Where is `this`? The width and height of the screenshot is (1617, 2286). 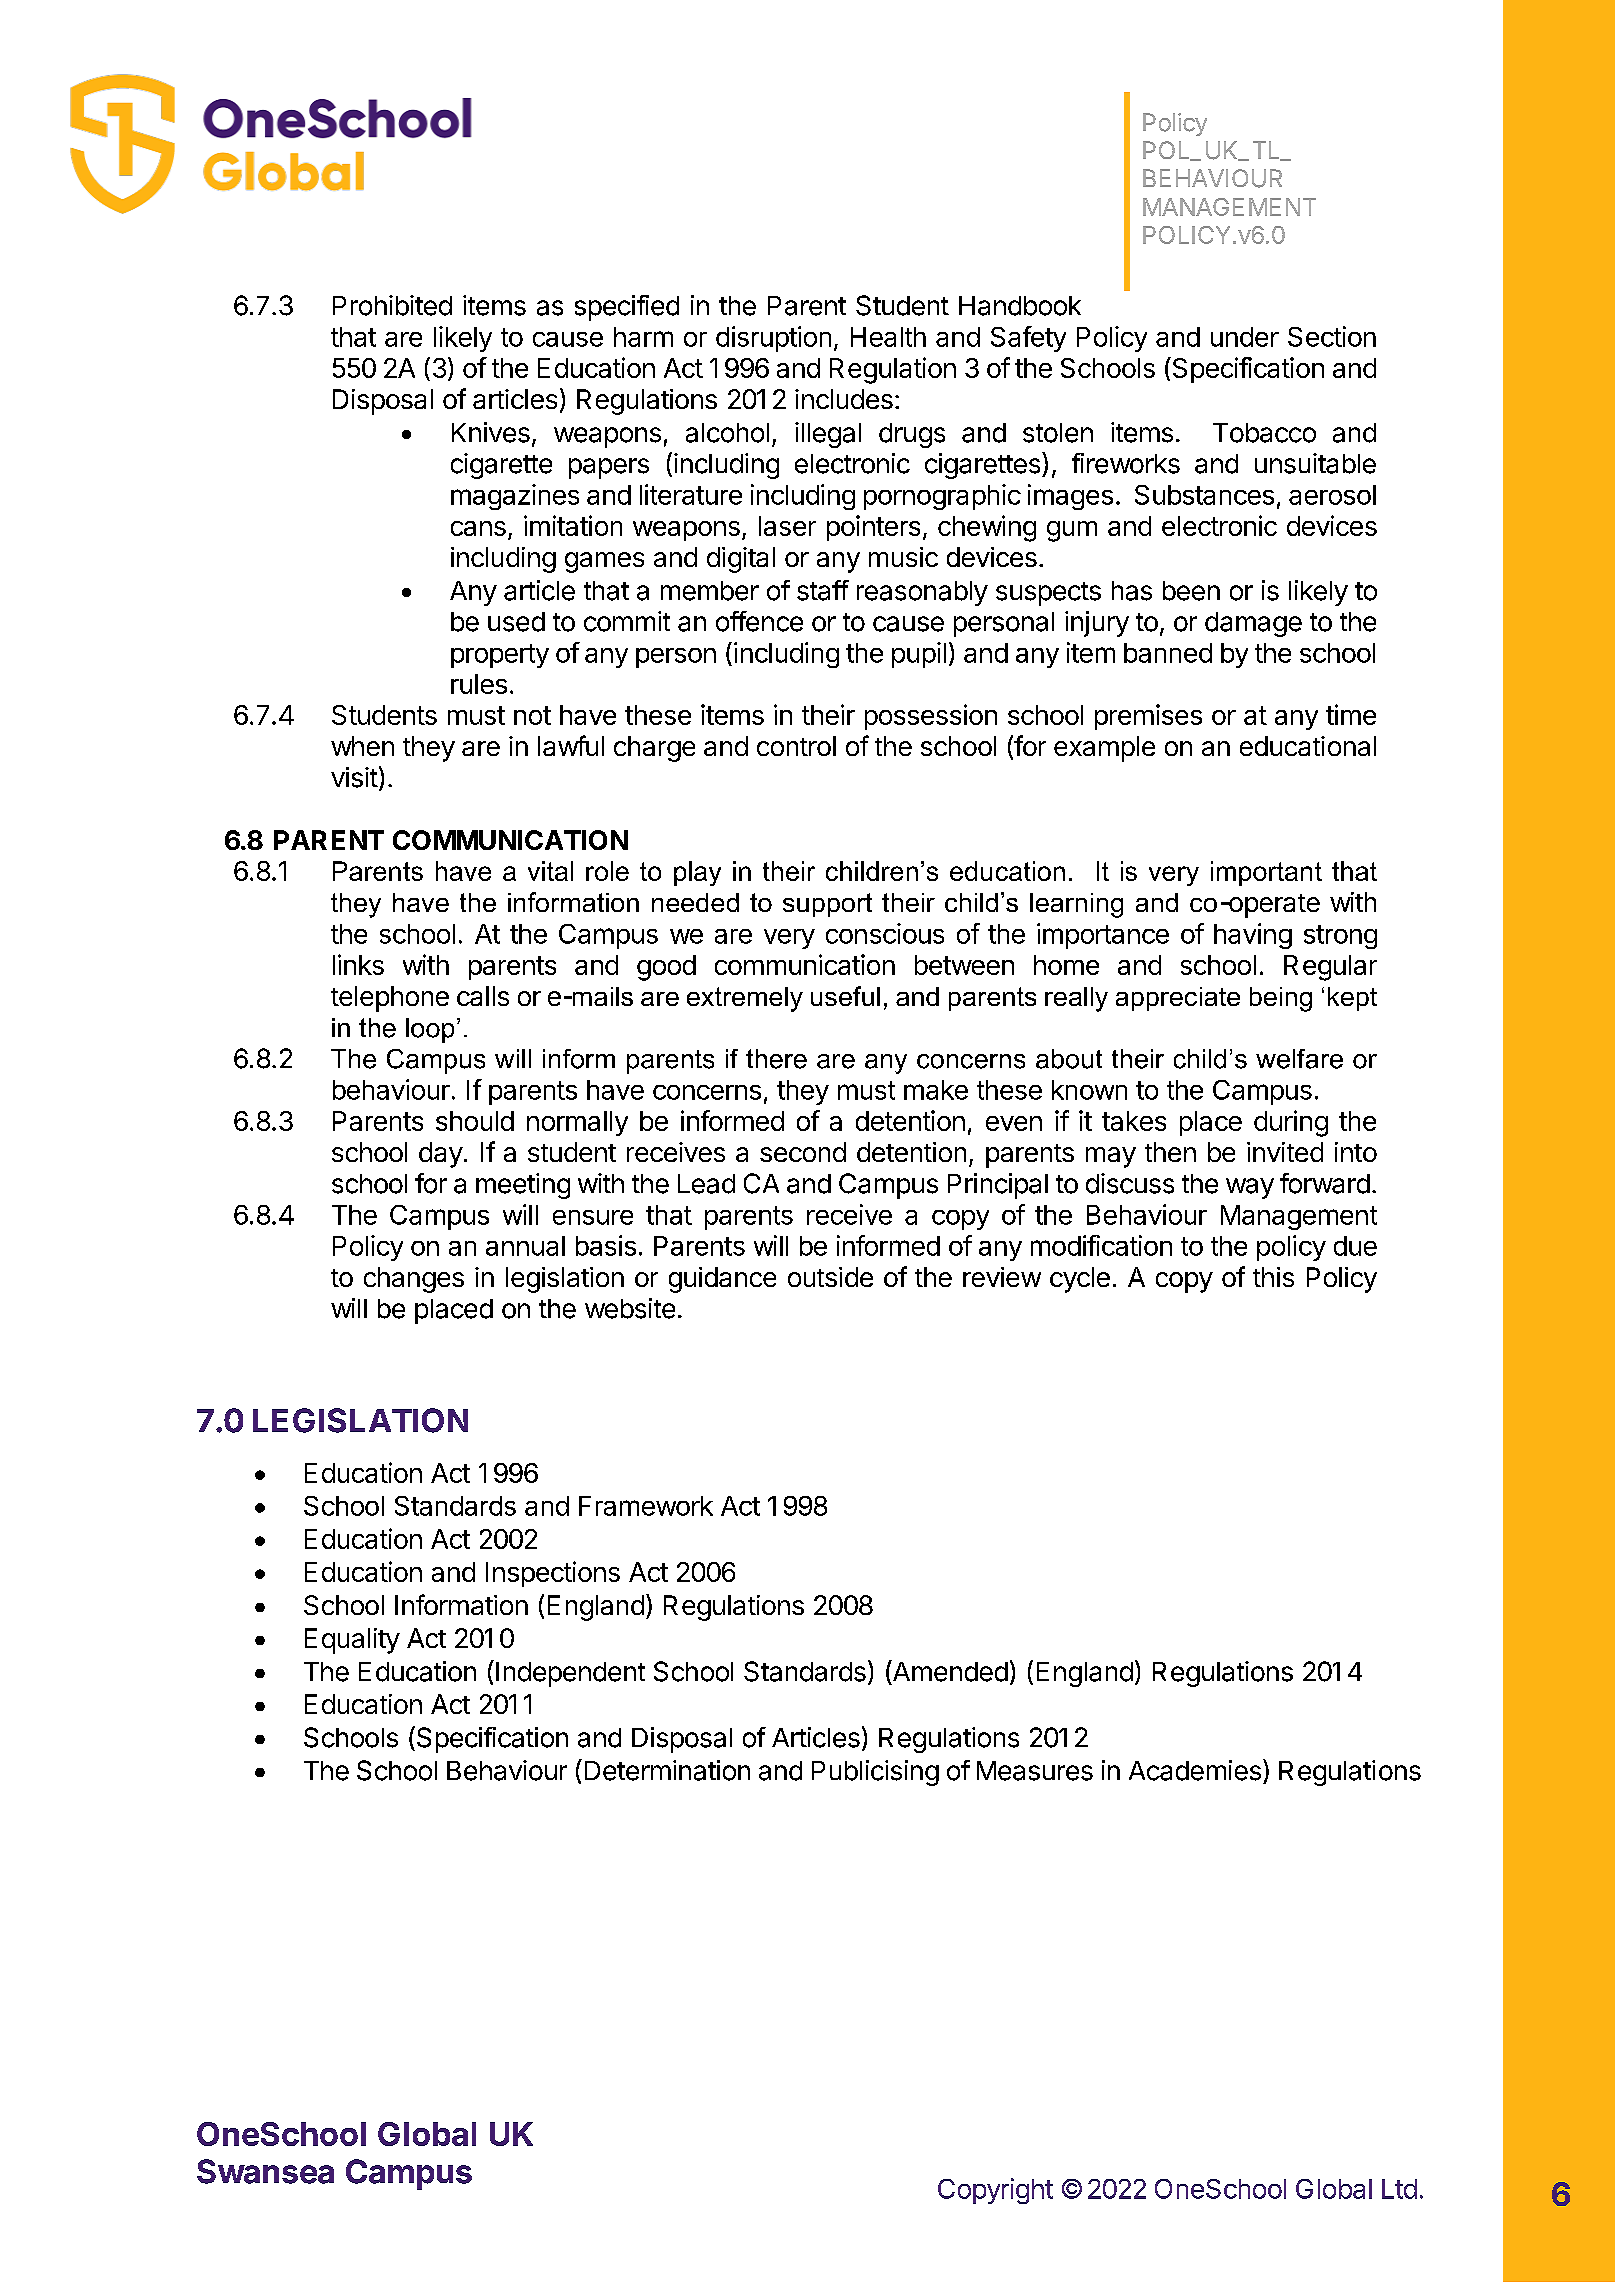
this is located at coordinates (1273, 1277).
